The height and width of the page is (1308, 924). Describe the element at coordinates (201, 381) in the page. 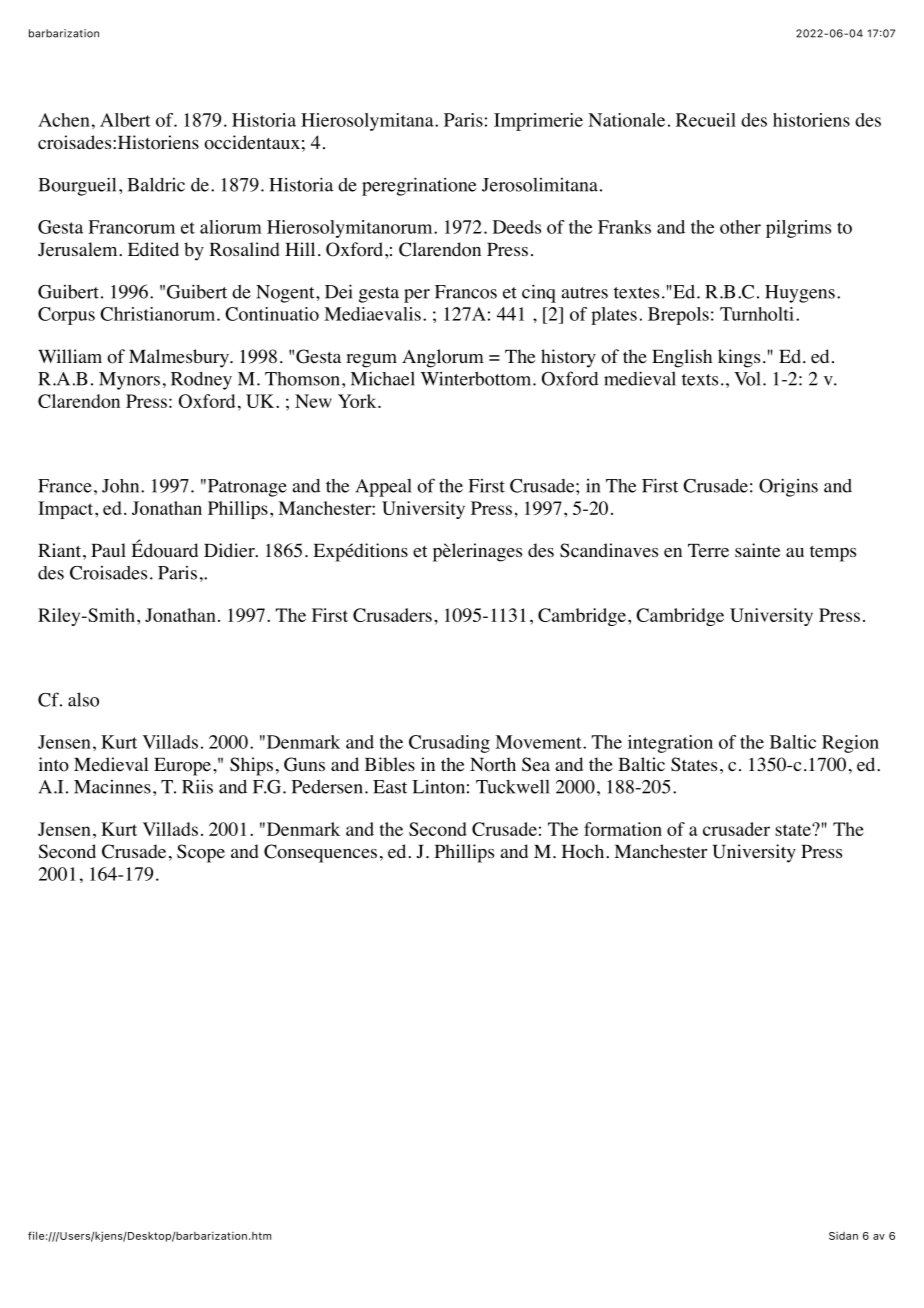

I see `Rodney` at that location.
